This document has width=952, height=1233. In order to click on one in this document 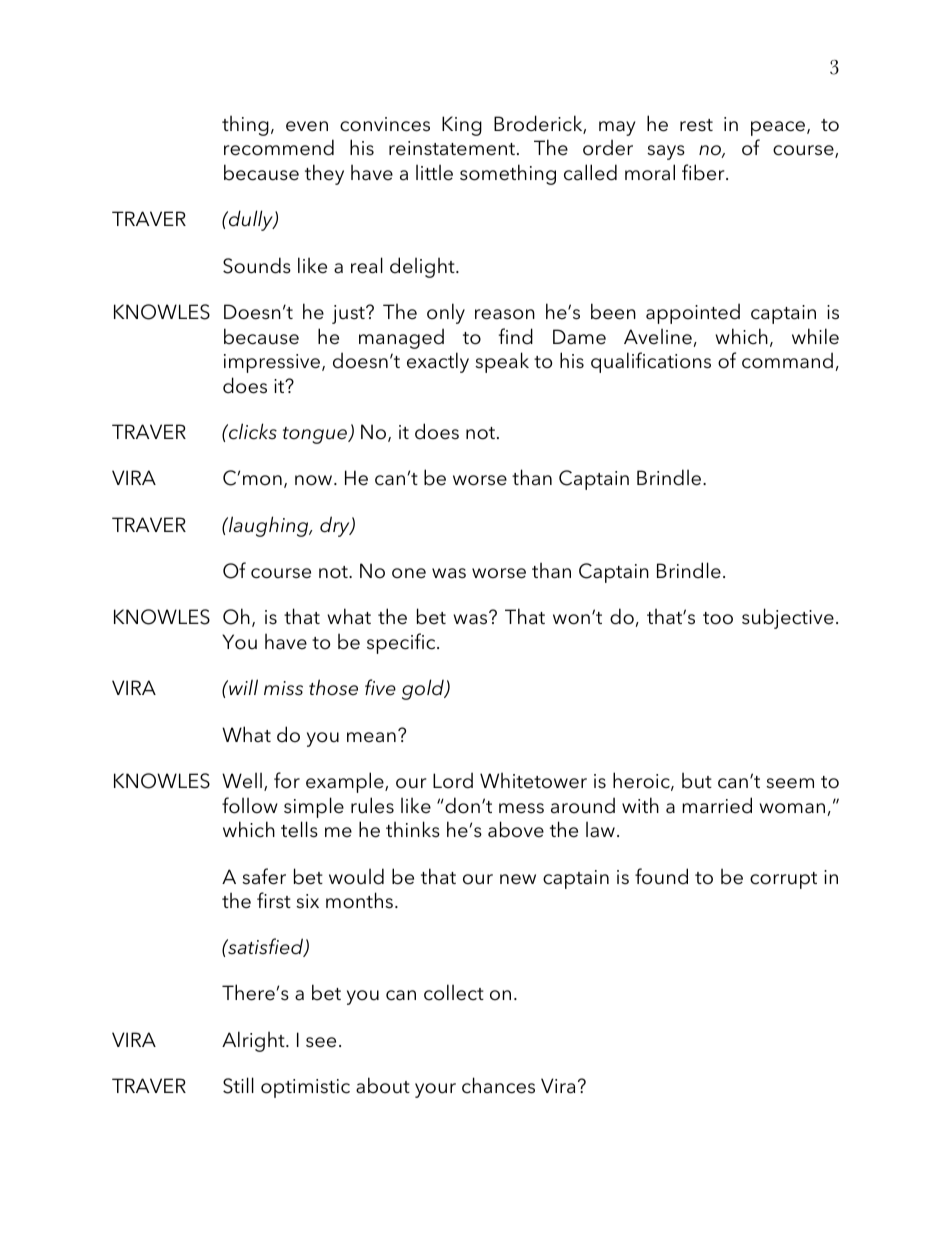, I will do `click(409, 573)`.
